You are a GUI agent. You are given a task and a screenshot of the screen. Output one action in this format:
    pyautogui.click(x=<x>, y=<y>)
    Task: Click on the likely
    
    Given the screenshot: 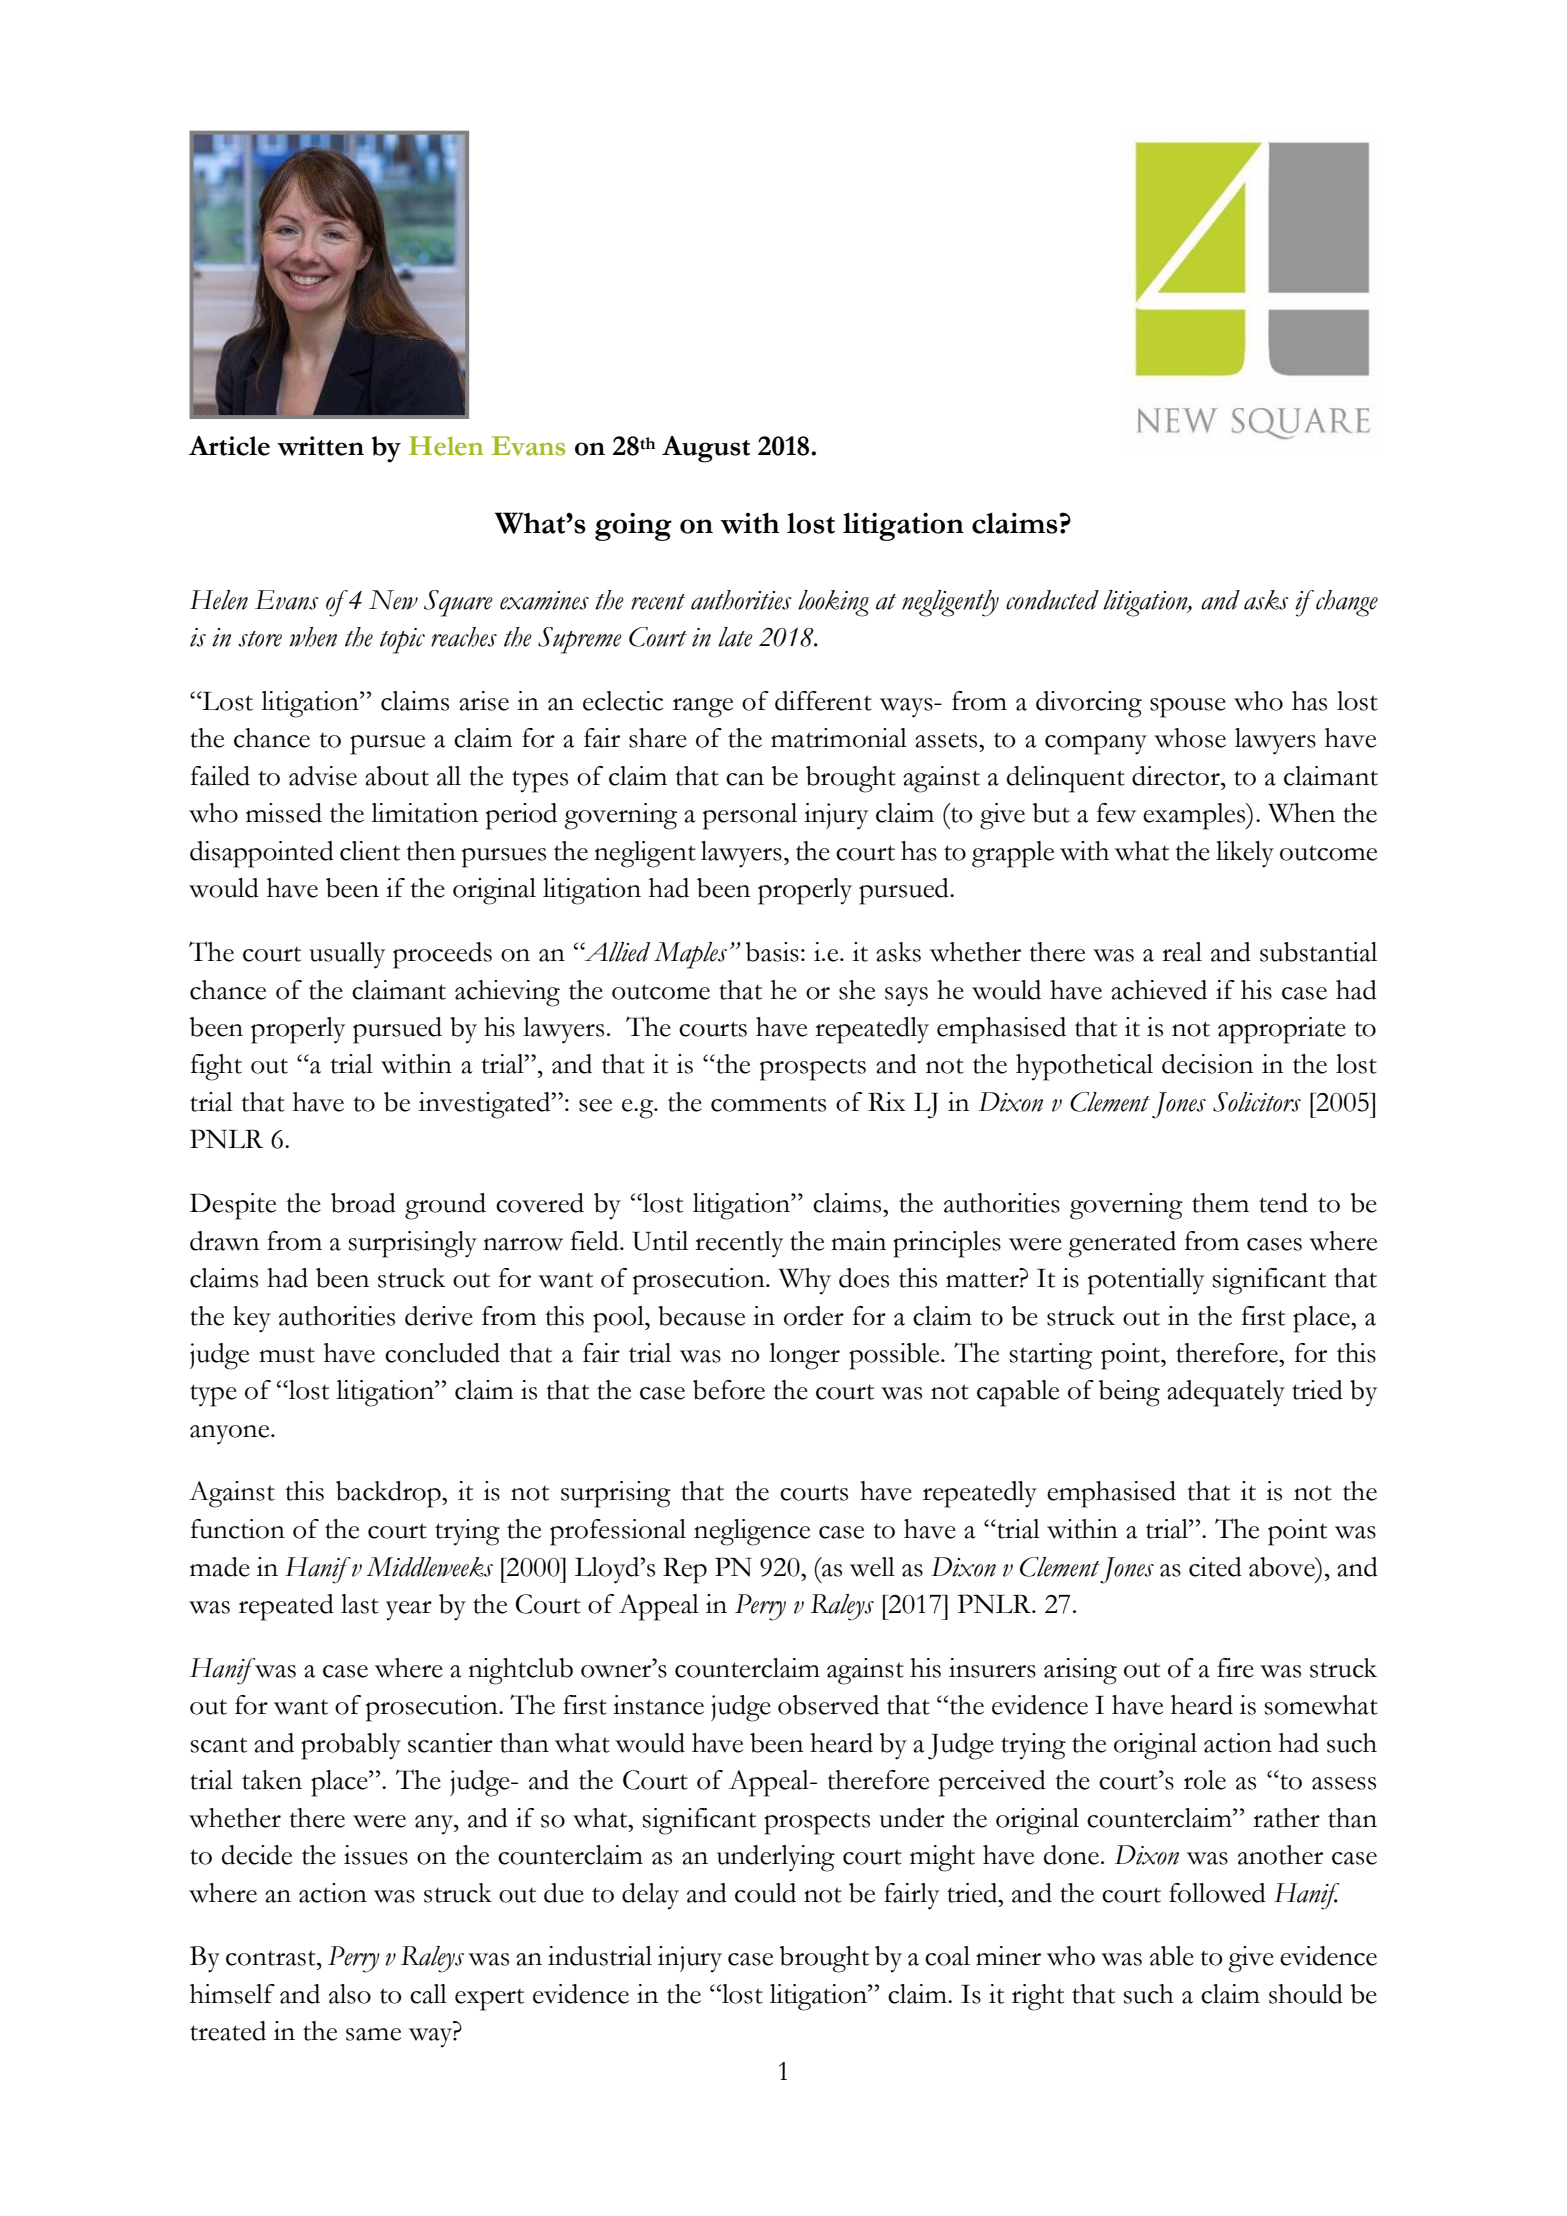 What is the action you would take?
    pyautogui.click(x=1245, y=854)
